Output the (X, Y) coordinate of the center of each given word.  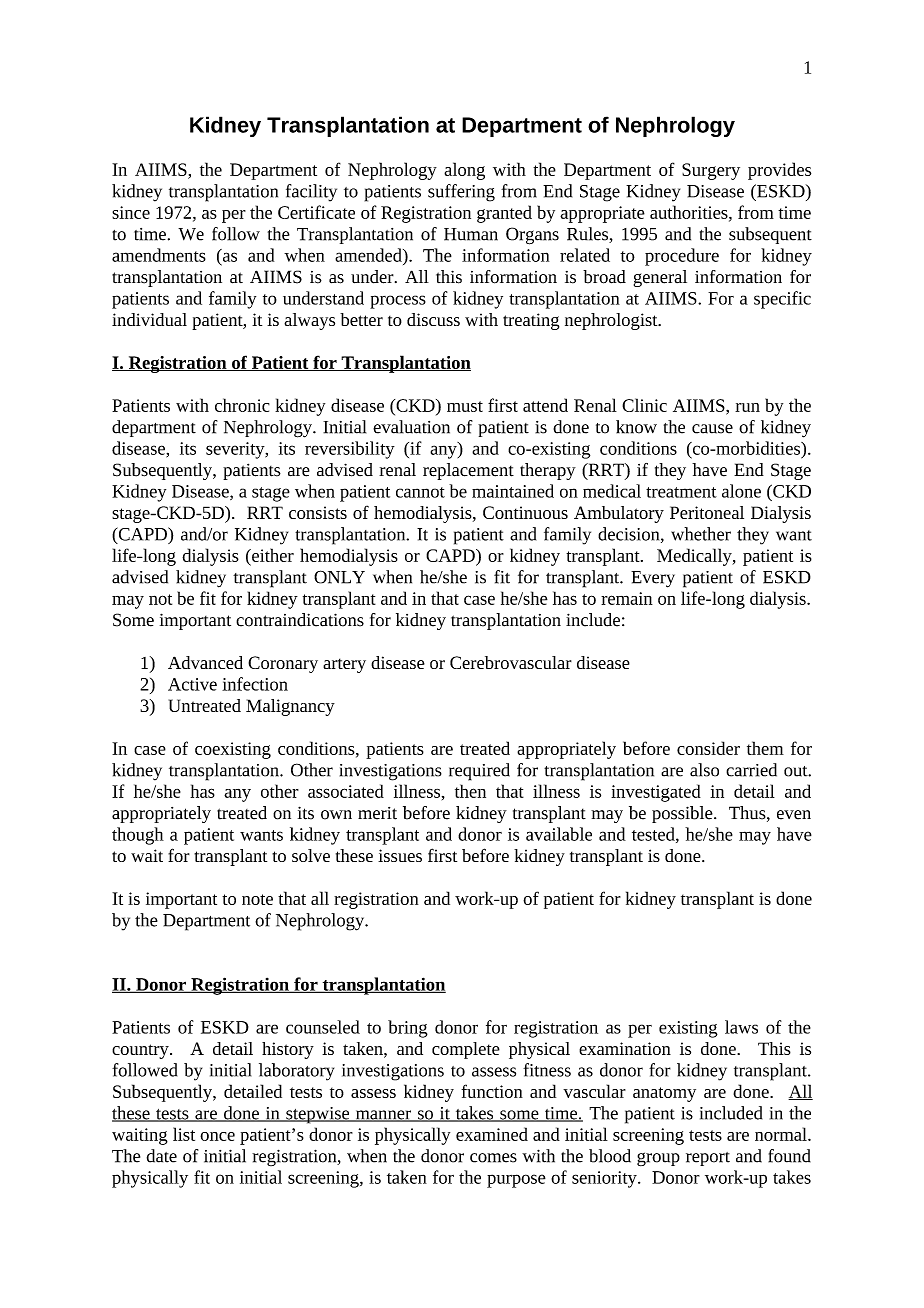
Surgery (711, 171)
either (272, 555)
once (217, 1136)
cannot (420, 492)
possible (683, 814)
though (138, 836)
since (131, 212)
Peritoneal (707, 512)
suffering (461, 193)
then (470, 791)
